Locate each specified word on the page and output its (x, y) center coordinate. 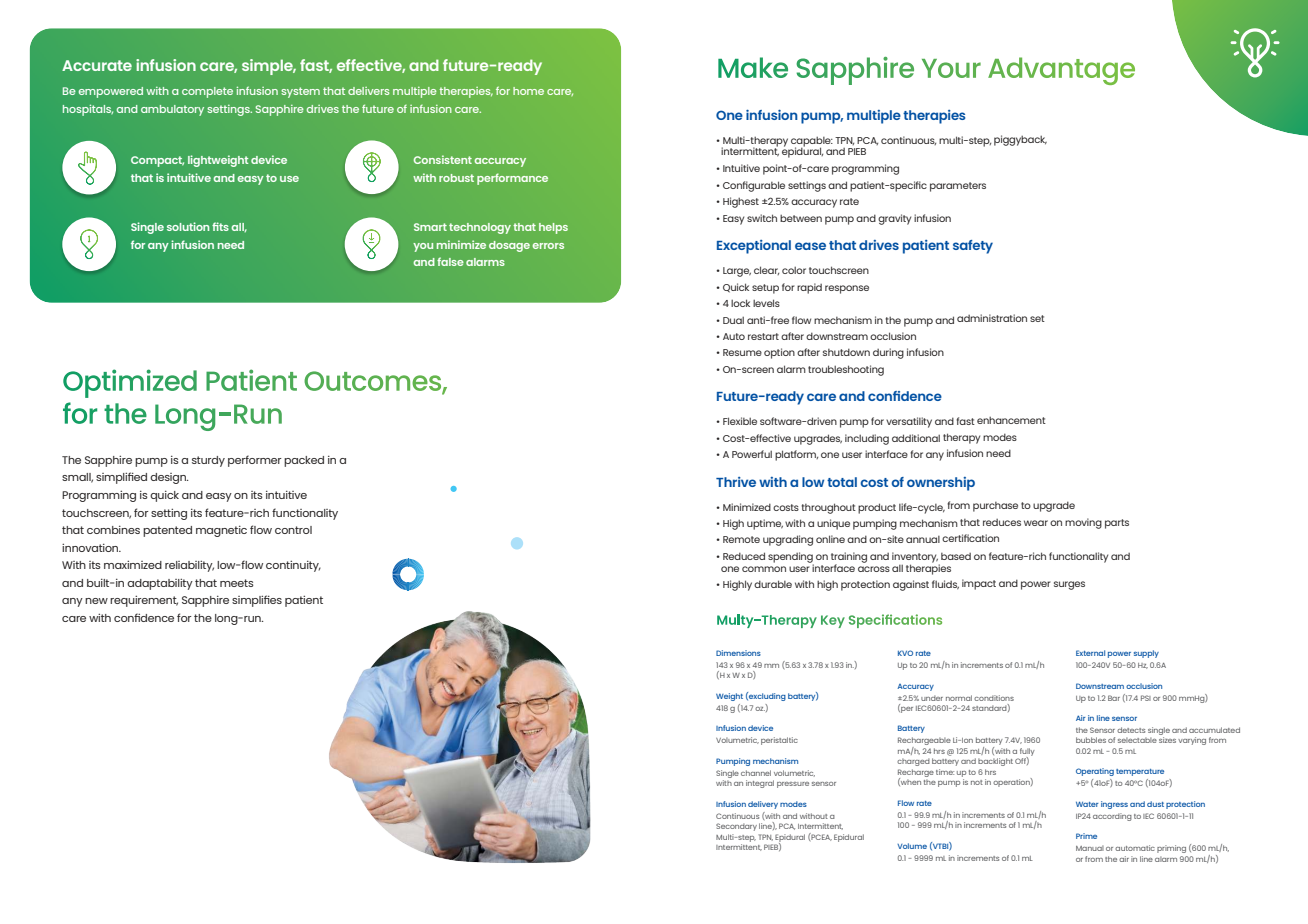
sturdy (208, 461)
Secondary (736, 827)
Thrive (736, 482)
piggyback (1020, 140)
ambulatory (172, 110)
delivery (763, 805)
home (528, 91)
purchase (995, 507)
